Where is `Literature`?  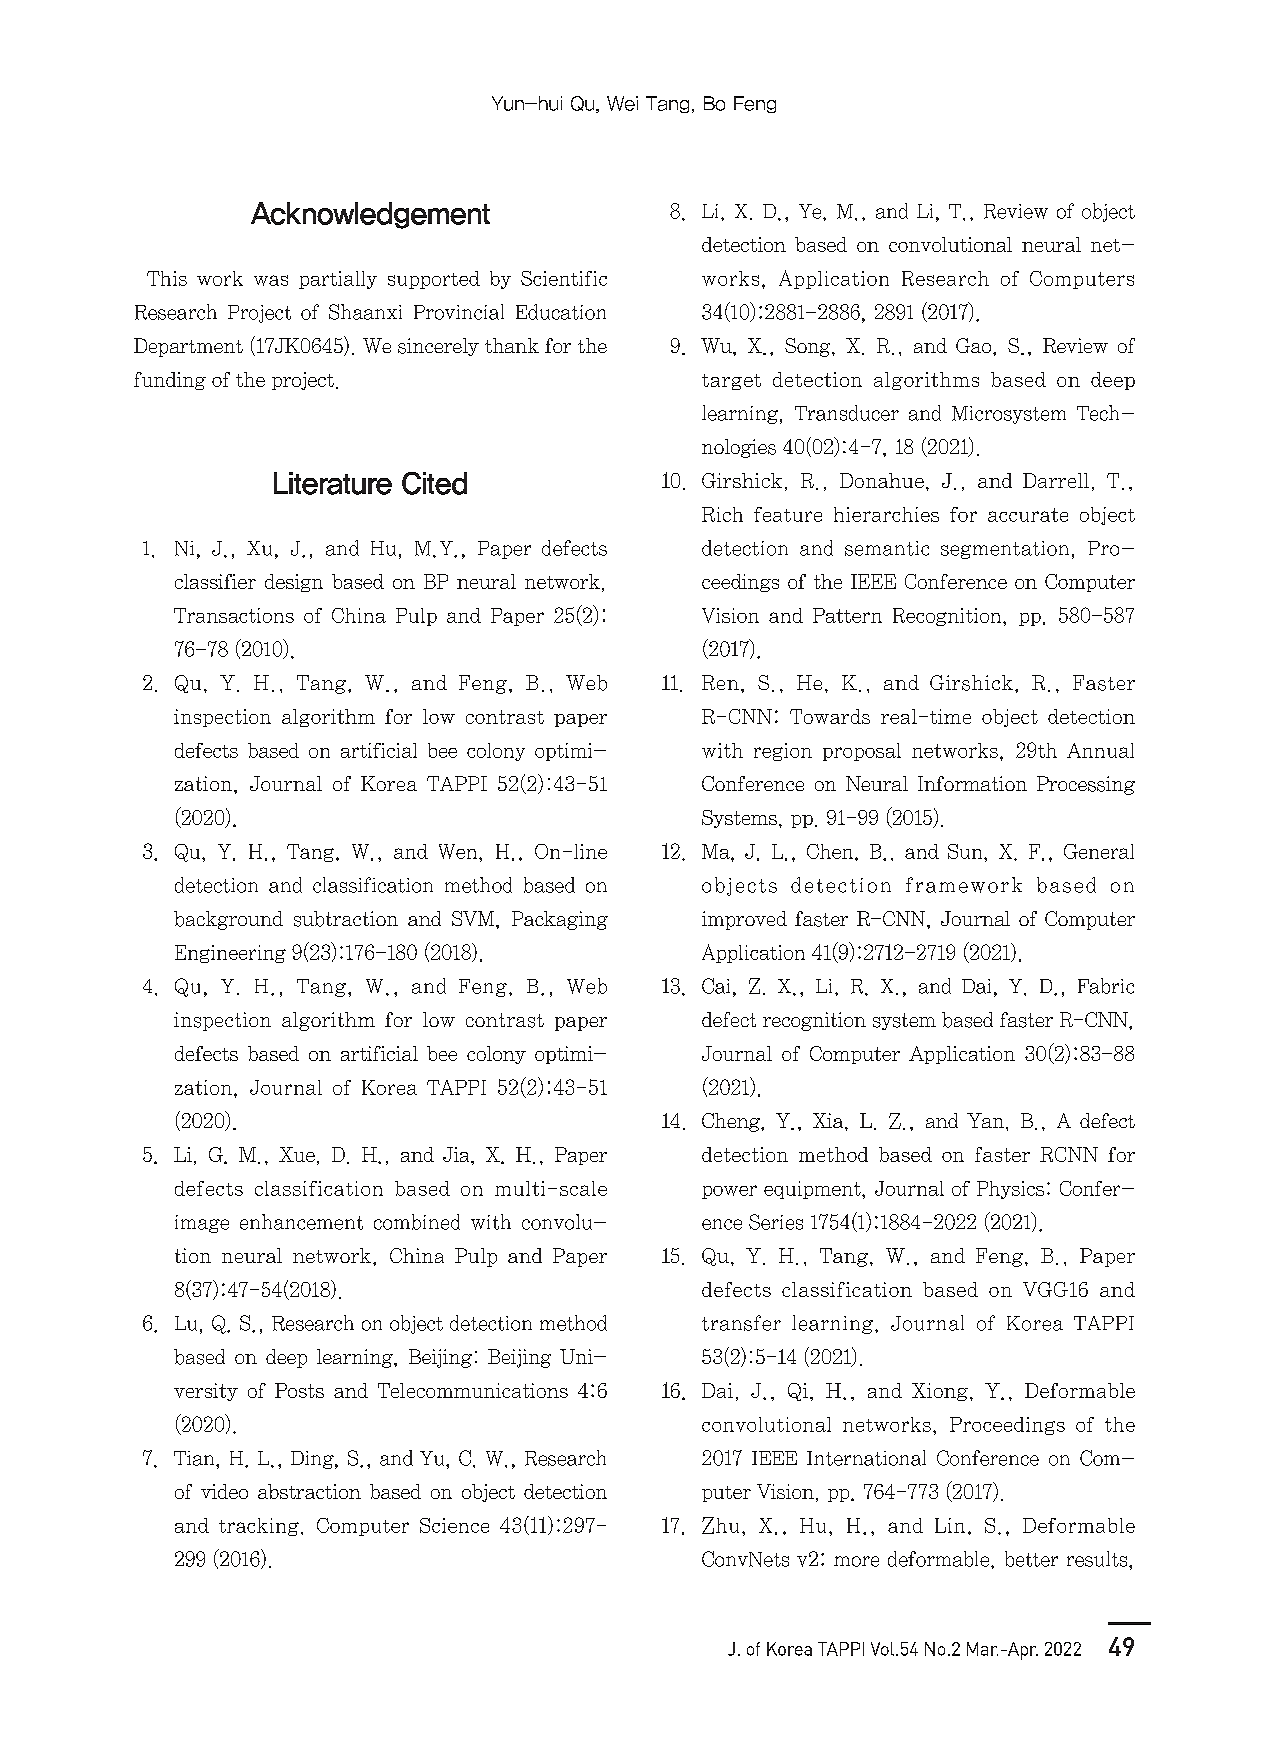 Literature is located at coordinates (333, 483).
